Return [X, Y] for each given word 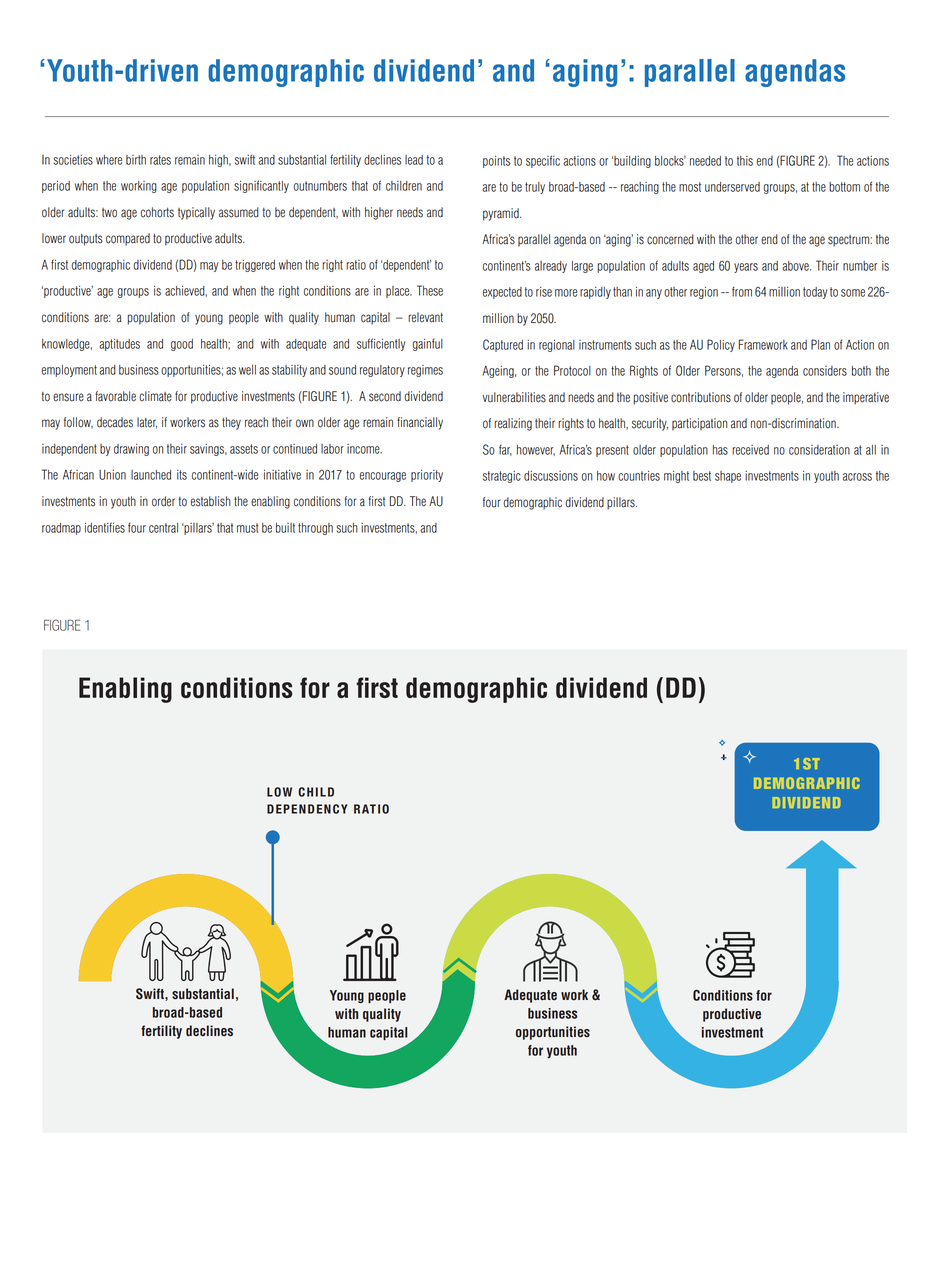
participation [699, 424]
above [796, 266]
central [163, 528]
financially [420, 423]
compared [128, 239]
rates [160, 160]
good [182, 345]
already [551, 267]
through [315, 529]
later [147, 423]
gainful [428, 345]
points [496, 162]
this [745, 161]
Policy [721, 345]
